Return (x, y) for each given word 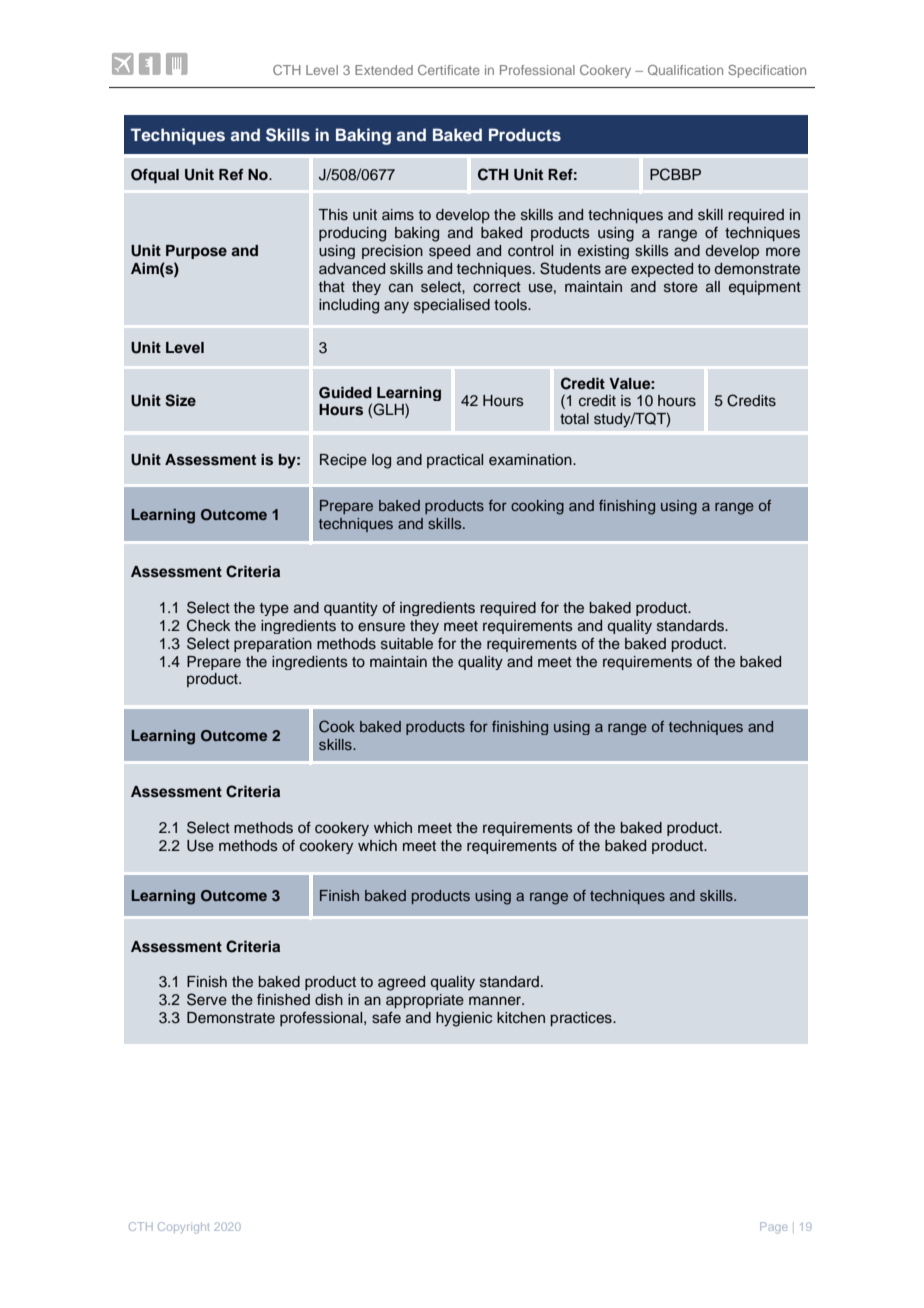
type (274, 609)
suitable (407, 644)
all (713, 286)
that (332, 286)
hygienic (464, 1019)
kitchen (521, 1018)
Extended (384, 70)
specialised (452, 306)
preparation (273, 645)
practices (582, 1019)
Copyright (184, 1228)
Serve (207, 999)
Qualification (685, 70)
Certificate (449, 70)
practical (455, 461)
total (574, 418)
